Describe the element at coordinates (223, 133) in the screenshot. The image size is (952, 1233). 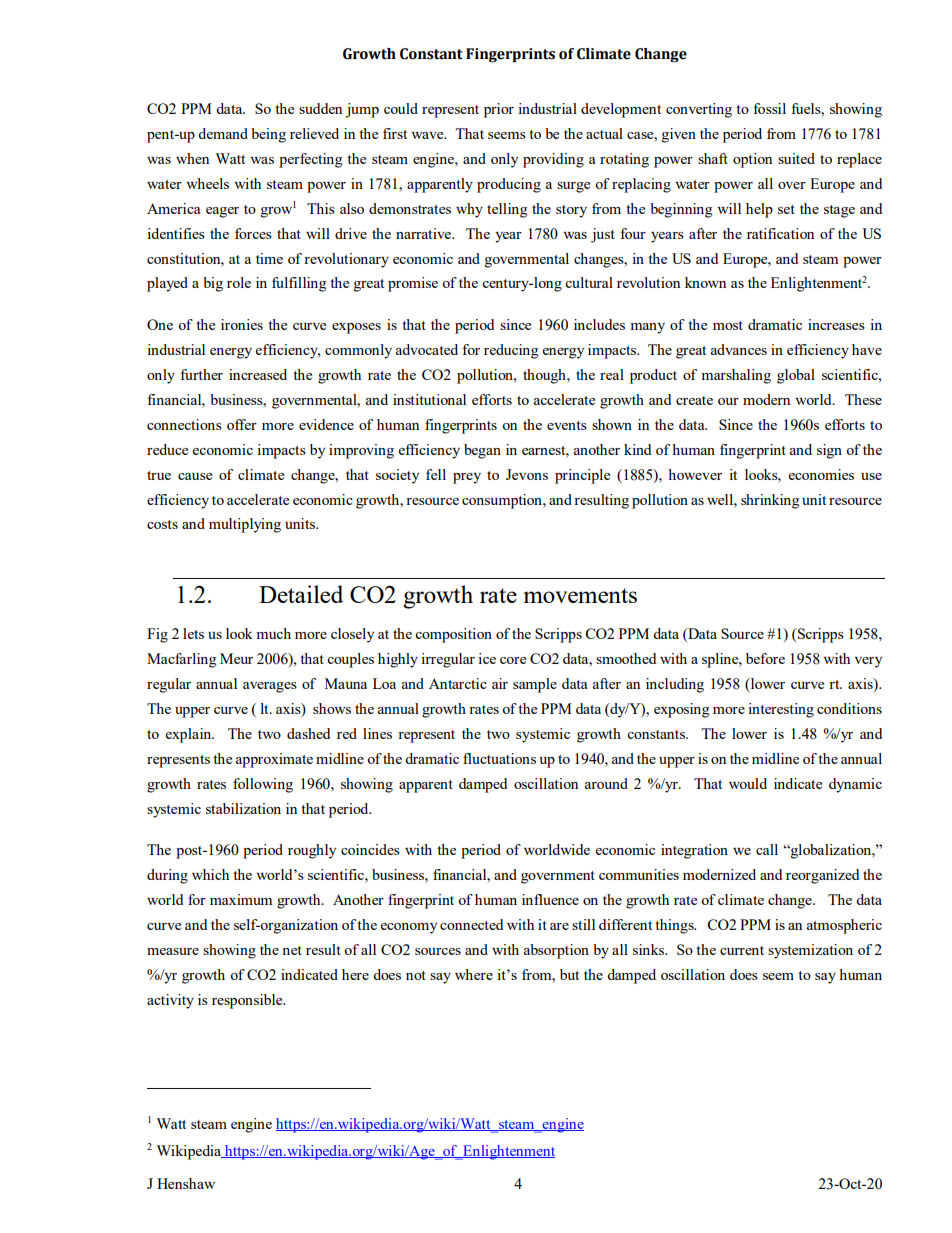
I see `demand` at that location.
